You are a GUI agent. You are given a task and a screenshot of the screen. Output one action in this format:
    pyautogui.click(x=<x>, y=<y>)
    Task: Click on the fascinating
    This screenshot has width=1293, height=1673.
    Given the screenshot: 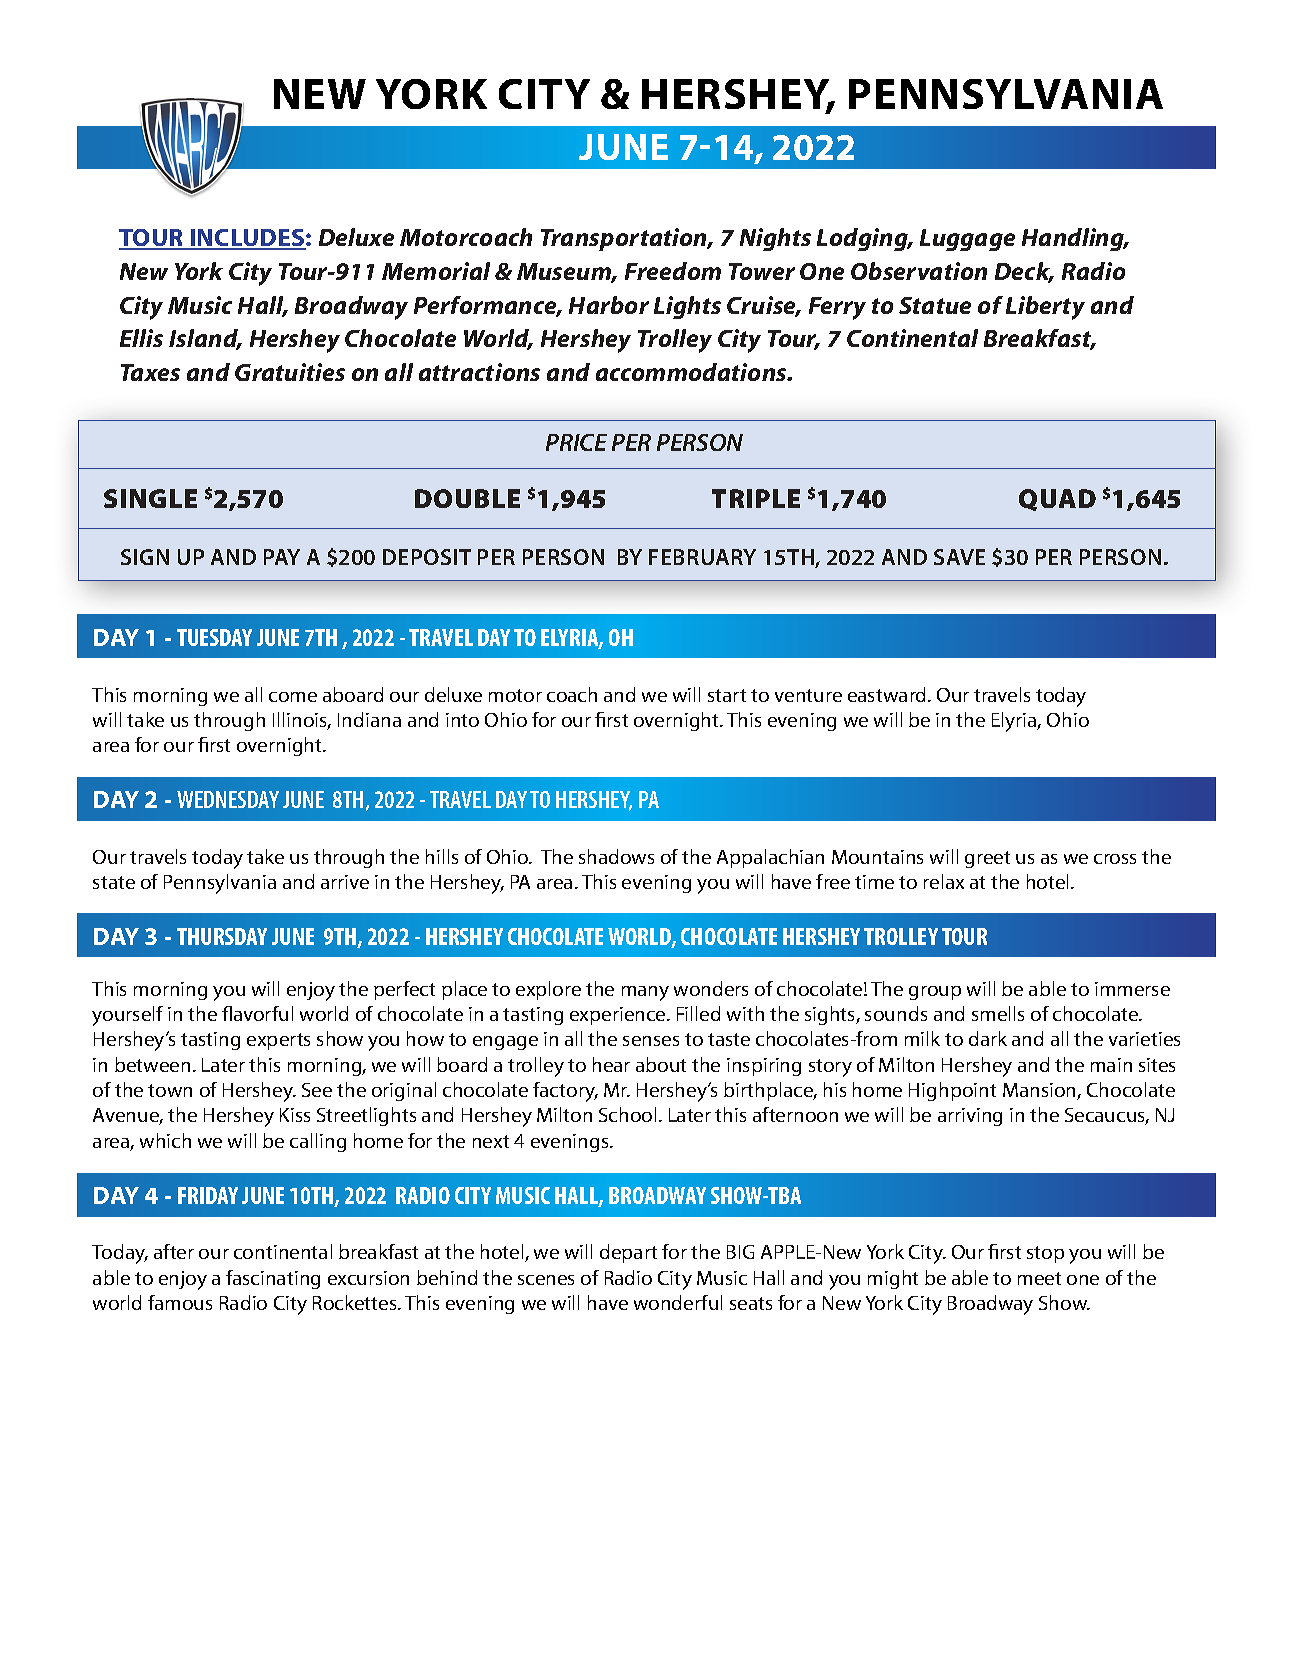 What is the action you would take?
    pyautogui.click(x=273, y=1279)
